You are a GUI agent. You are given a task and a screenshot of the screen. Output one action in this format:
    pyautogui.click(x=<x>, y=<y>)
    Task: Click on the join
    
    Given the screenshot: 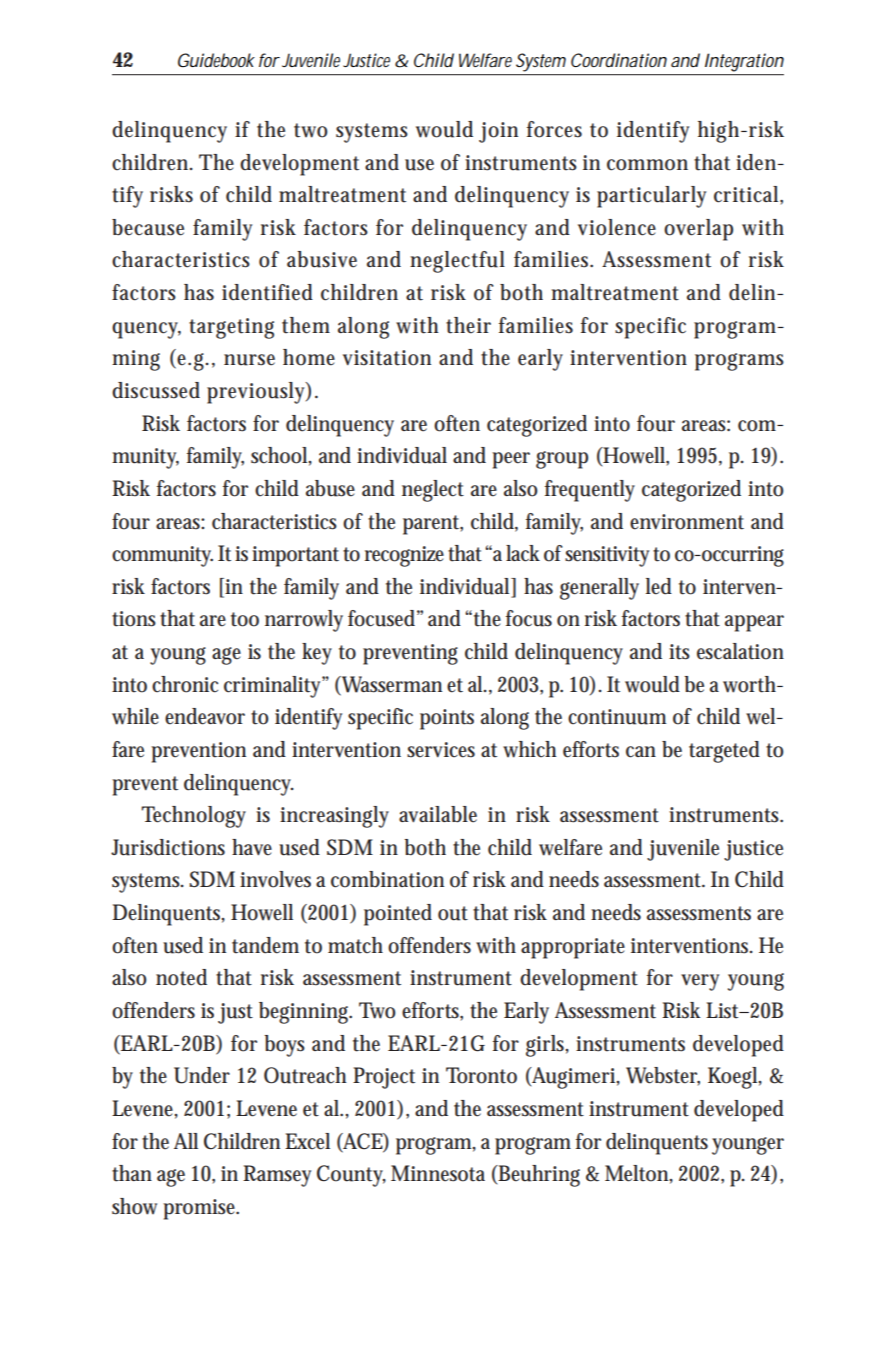 What is the action you would take?
    pyautogui.click(x=498, y=132)
